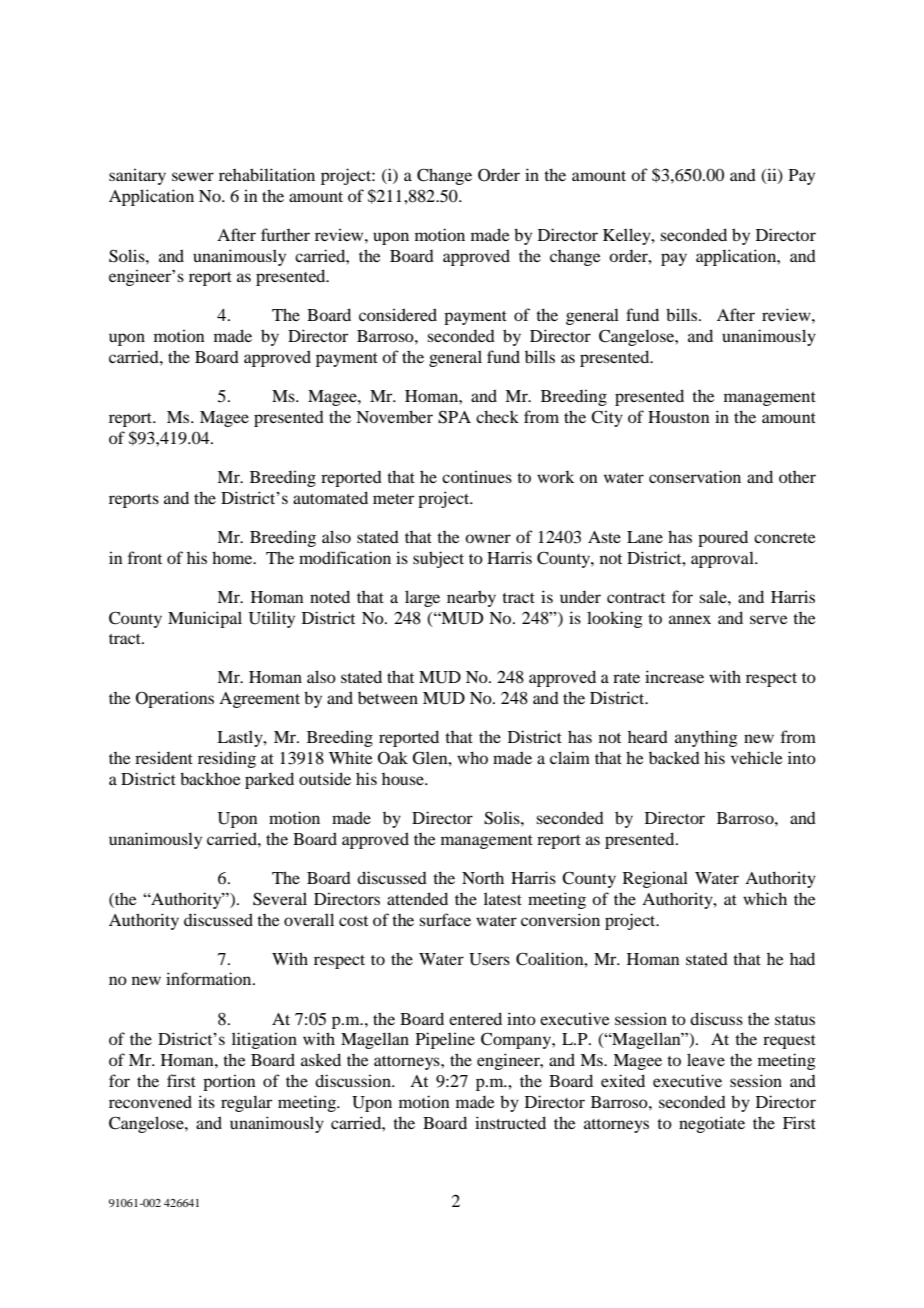 This image has width=924, height=1308. I want to click on negotiate, so click(712, 1124).
